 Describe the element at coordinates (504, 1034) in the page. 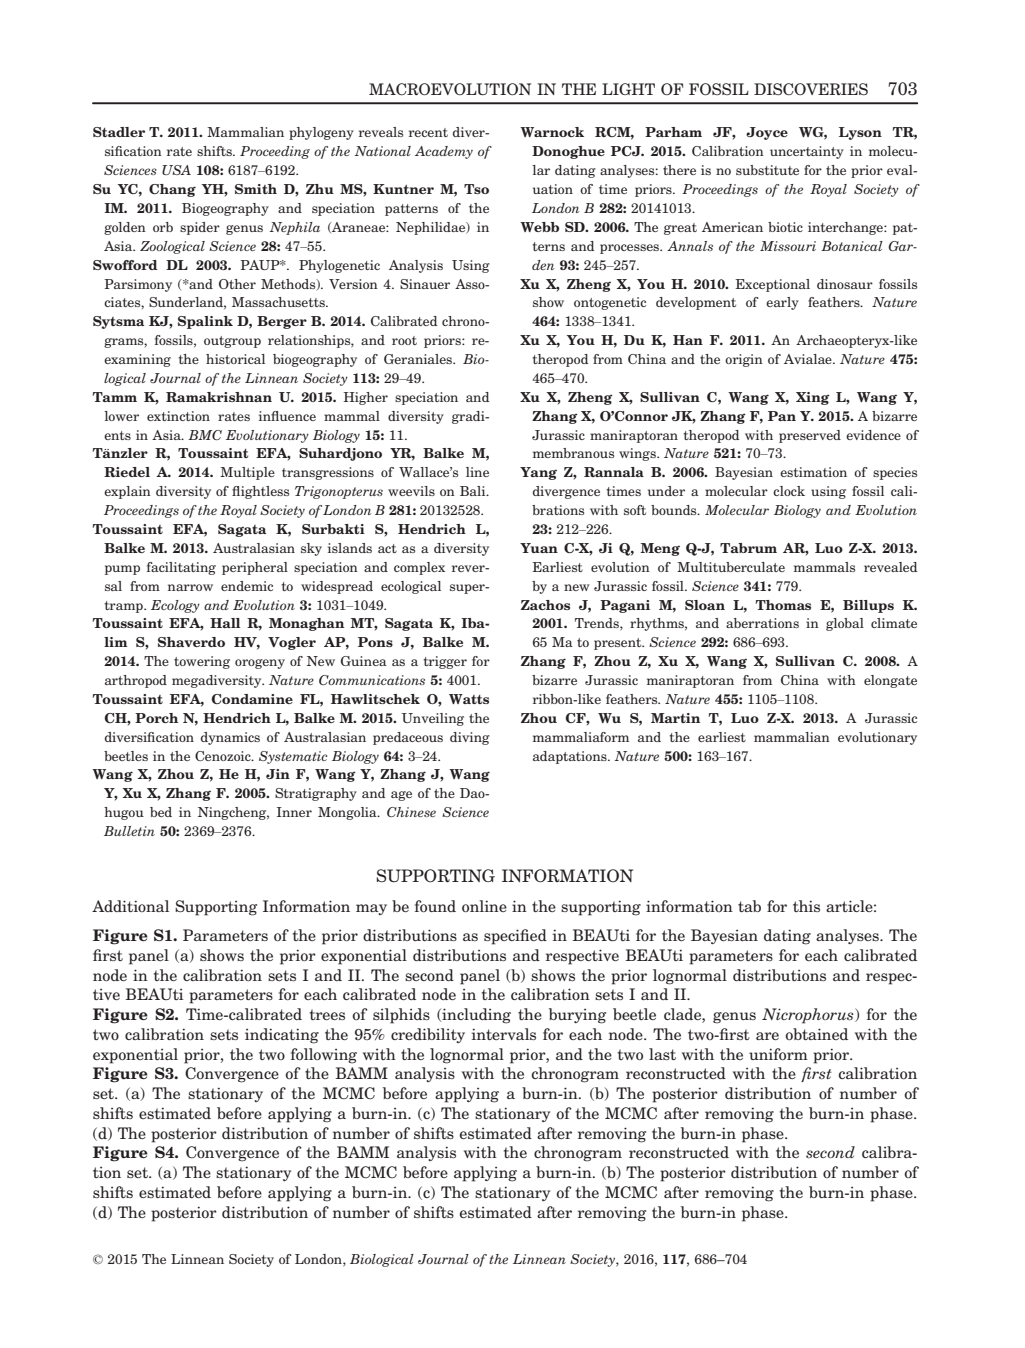

I see `intervals` at that location.
